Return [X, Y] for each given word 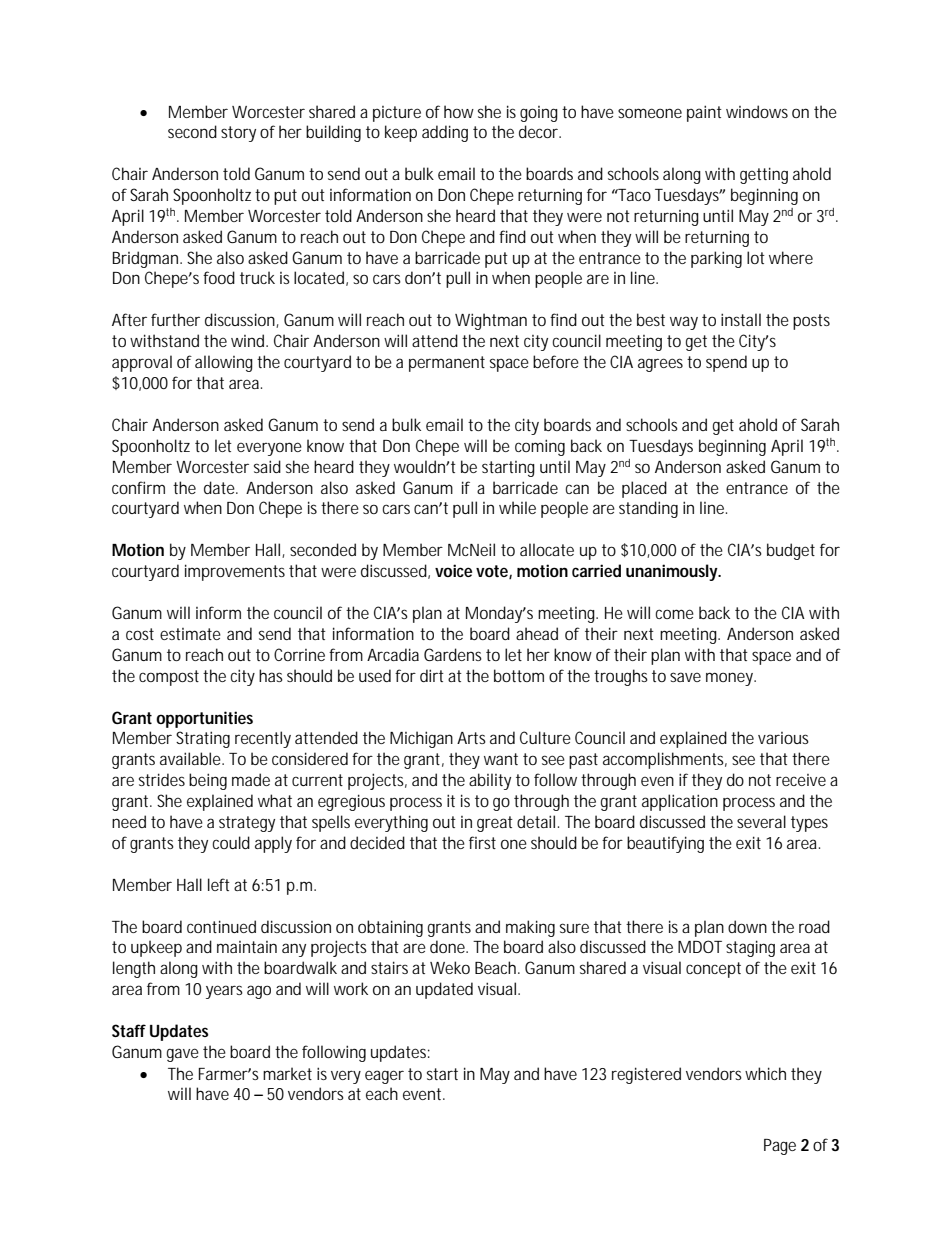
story [238, 134]
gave [183, 1055]
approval [142, 363]
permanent [447, 364]
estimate [190, 634]
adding [445, 133]
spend [726, 363]
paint [704, 113]
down [747, 926]
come [674, 614]
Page [780, 1147]
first [482, 842]
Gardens [453, 654]
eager [384, 1077]
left [219, 884]
